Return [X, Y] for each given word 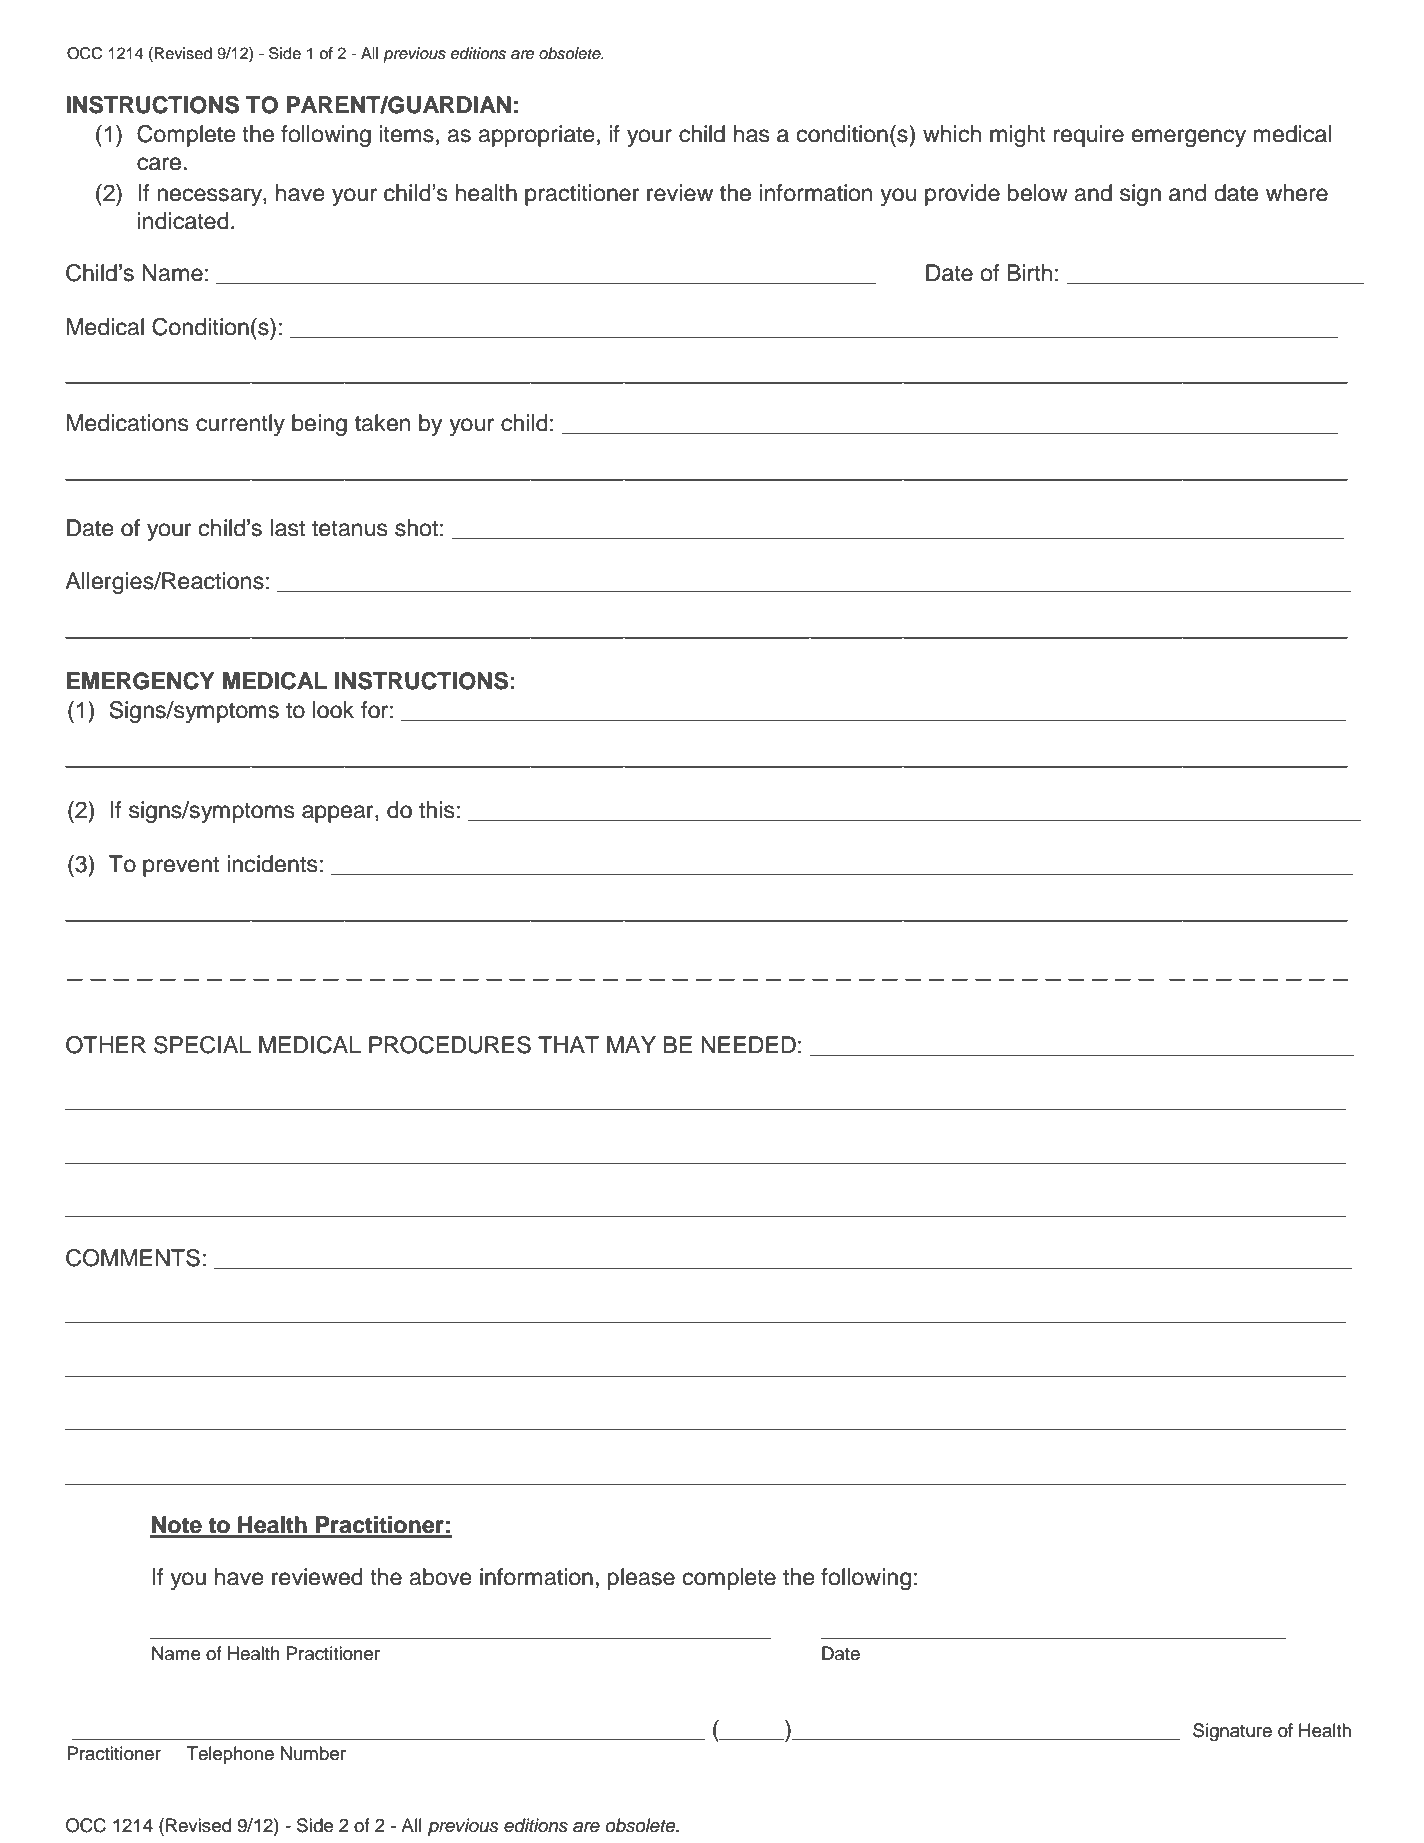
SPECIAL [202, 1045]
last [287, 528]
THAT [568, 1044]
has [751, 134]
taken [382, 423]
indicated [183, 221]
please [641, 1579]
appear [339, 814]
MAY [631, 1044]
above [440, 1577]
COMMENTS [133, 1258]
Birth [1029, 272]
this [436, 810]
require [1089, 136]
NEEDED [748, 1044]
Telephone [230, 1755]
